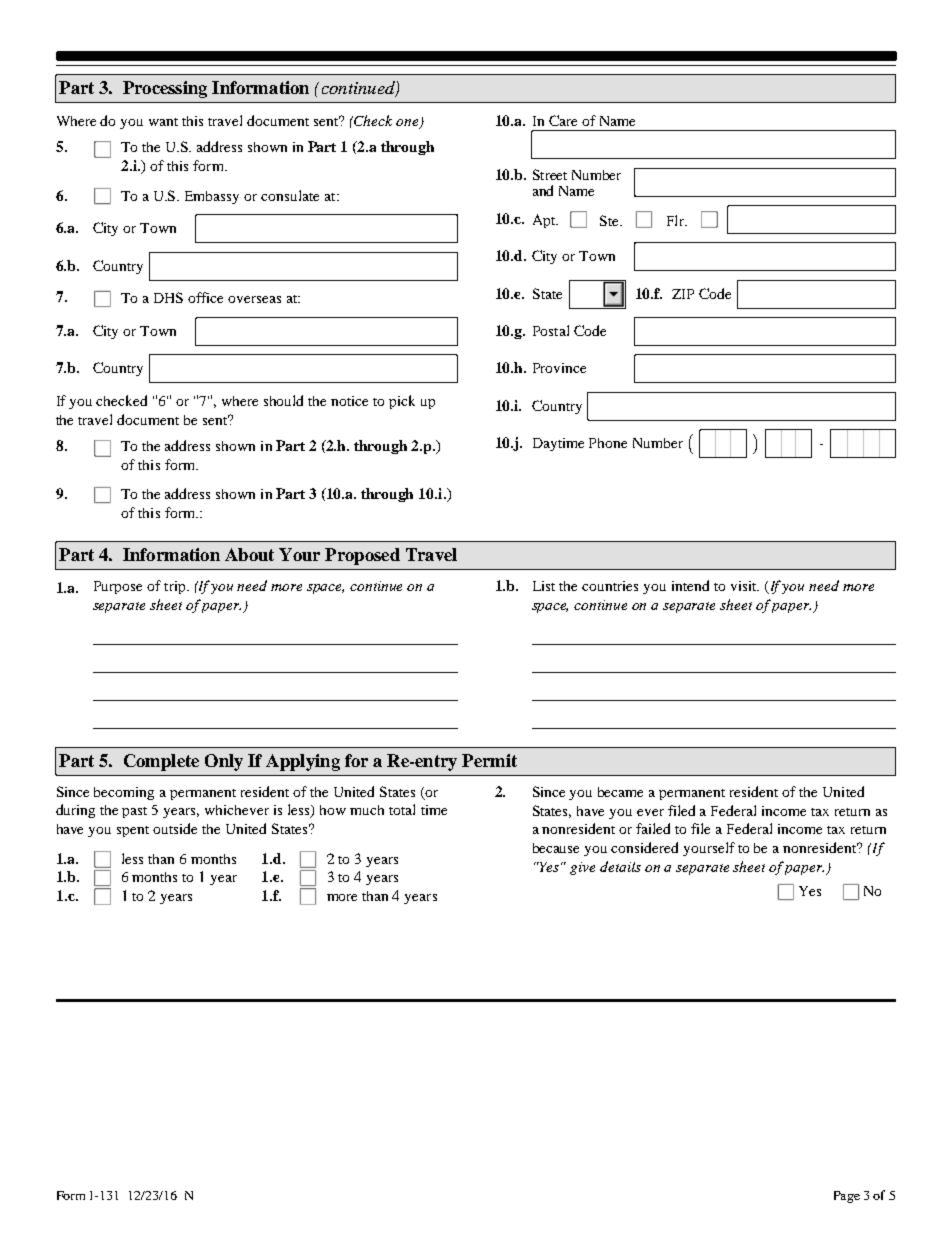  What do you see at coordinates (133, 831) in the screenshot?
I see `spent` at bounding box center [133, 831].
